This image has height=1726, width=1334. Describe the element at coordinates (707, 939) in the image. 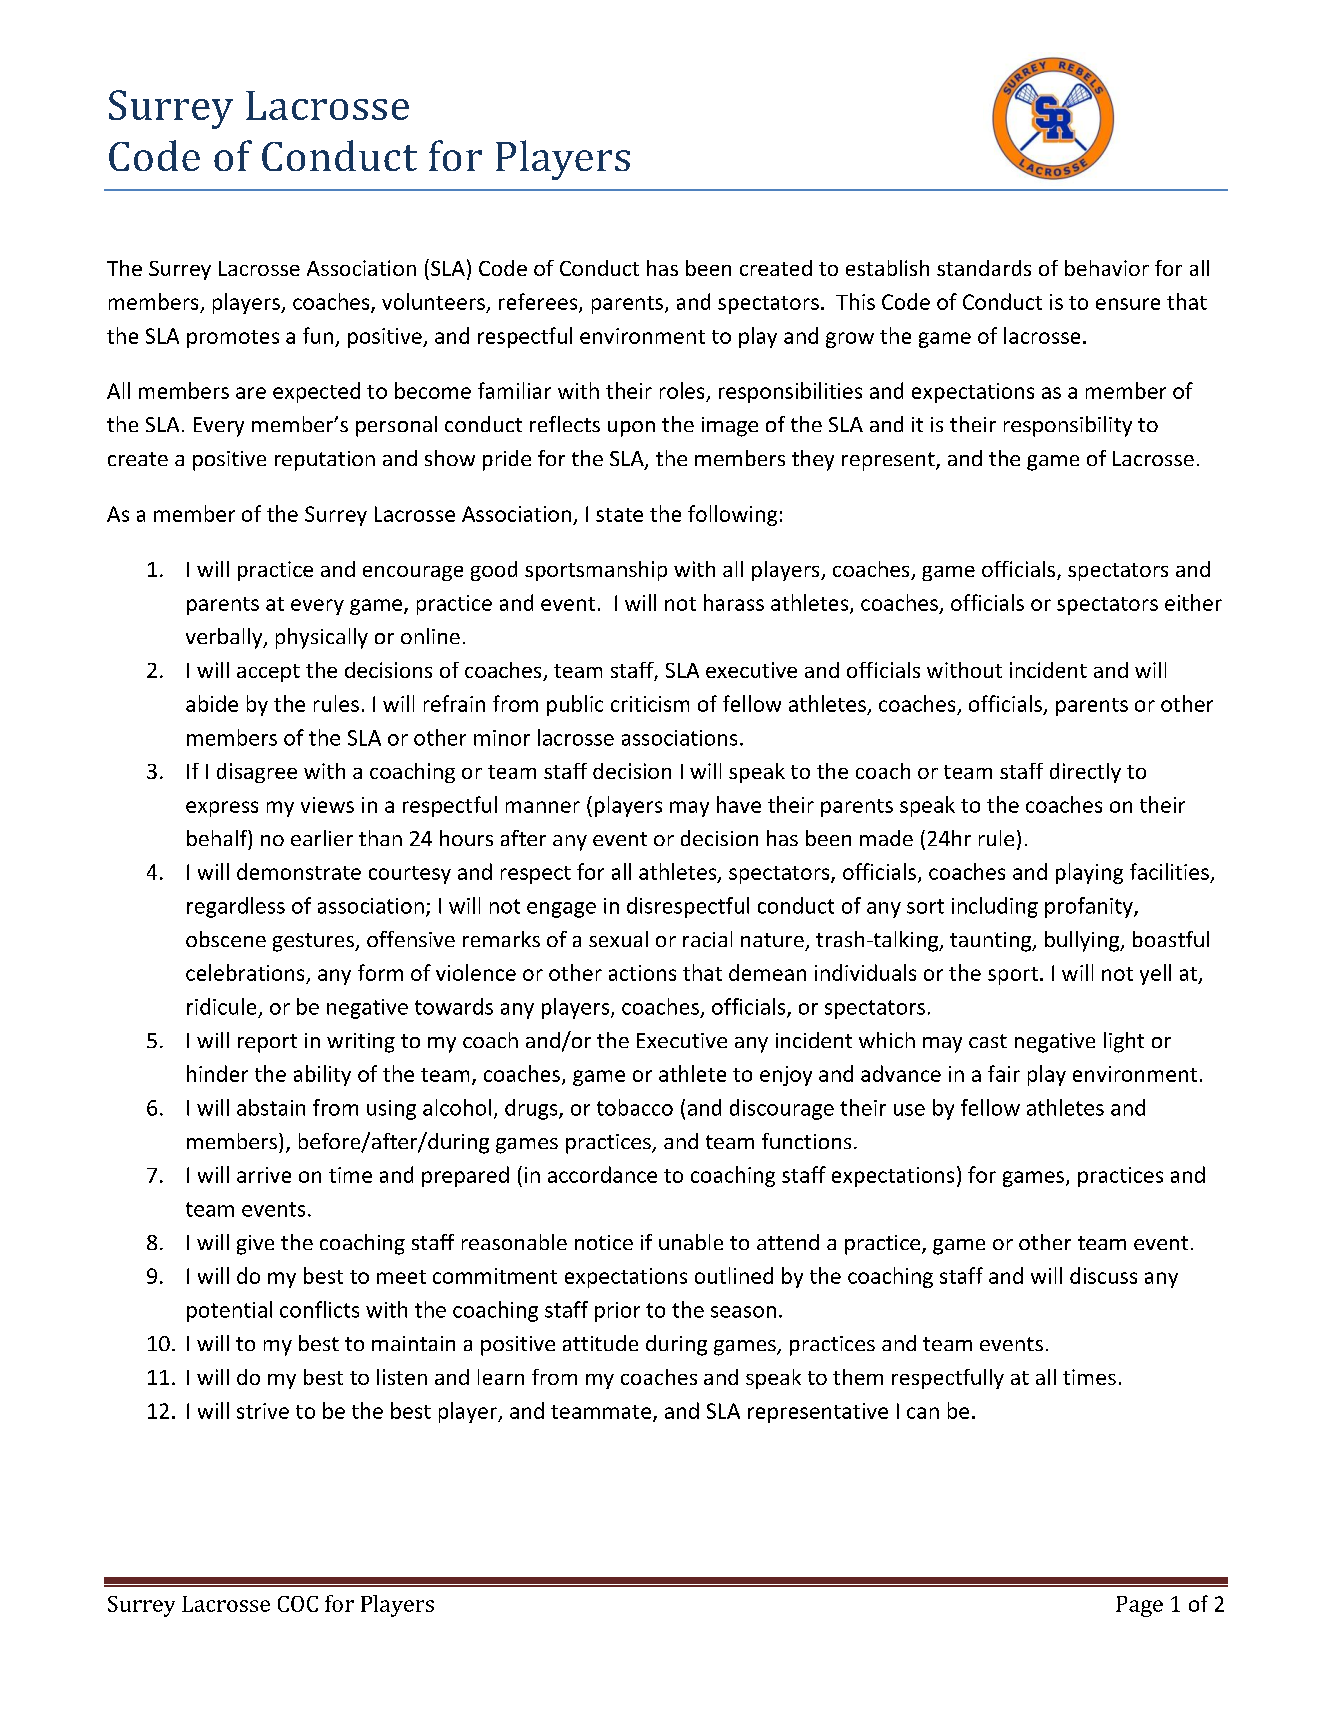

I see `racial` at that location.
